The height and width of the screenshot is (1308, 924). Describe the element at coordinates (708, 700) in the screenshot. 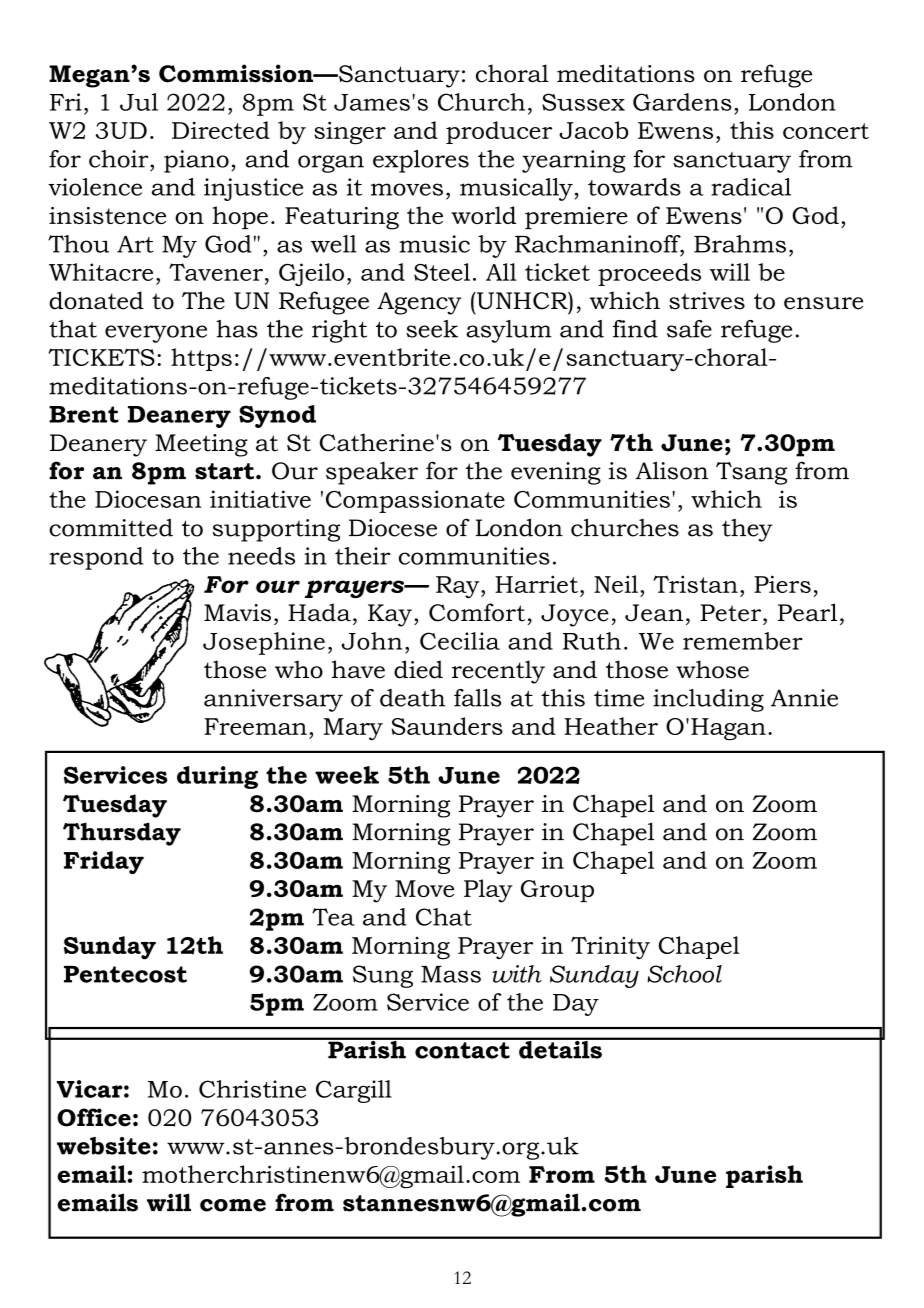

I see `including` at that location.
